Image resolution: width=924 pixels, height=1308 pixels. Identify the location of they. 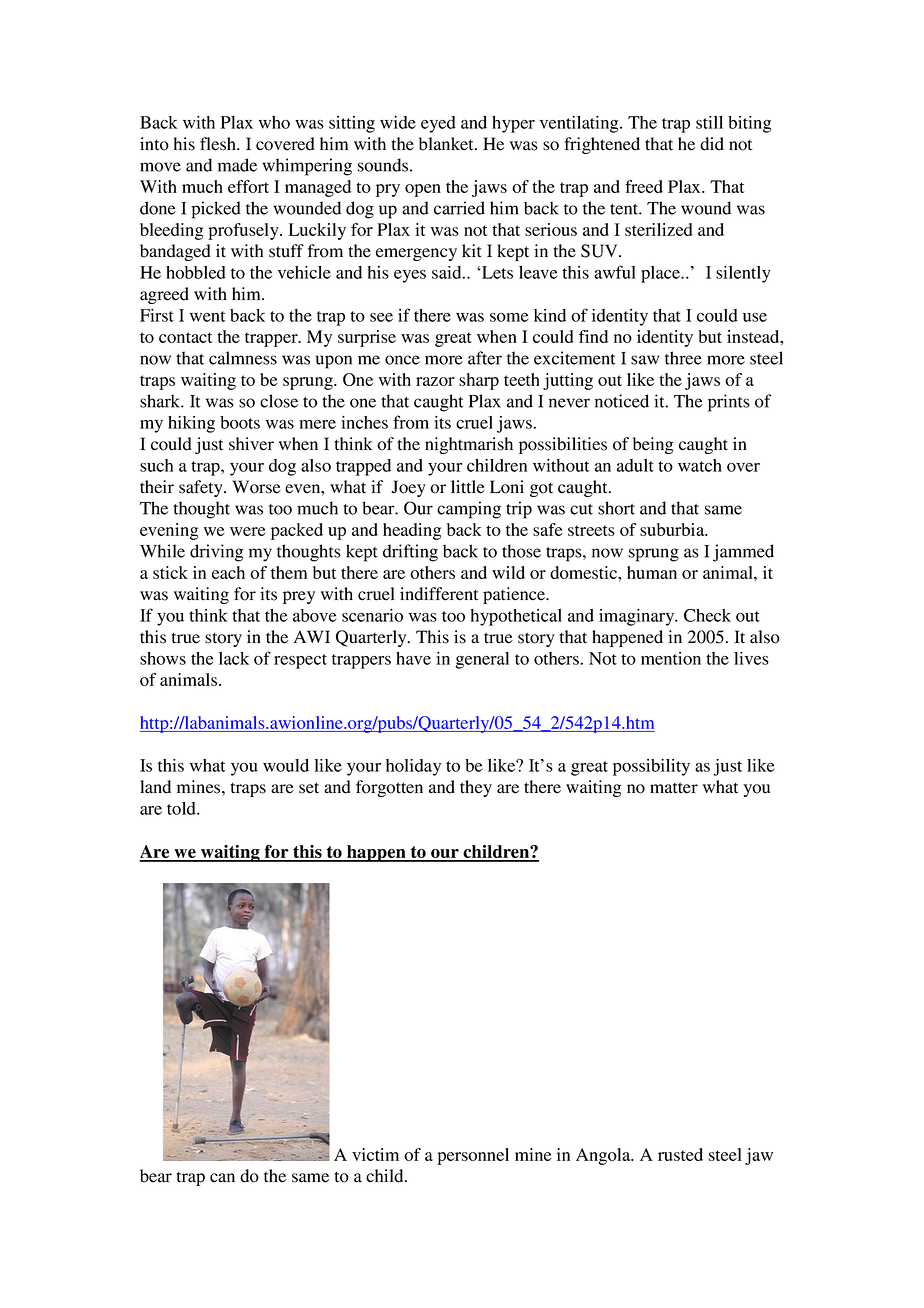
(476, 788).
